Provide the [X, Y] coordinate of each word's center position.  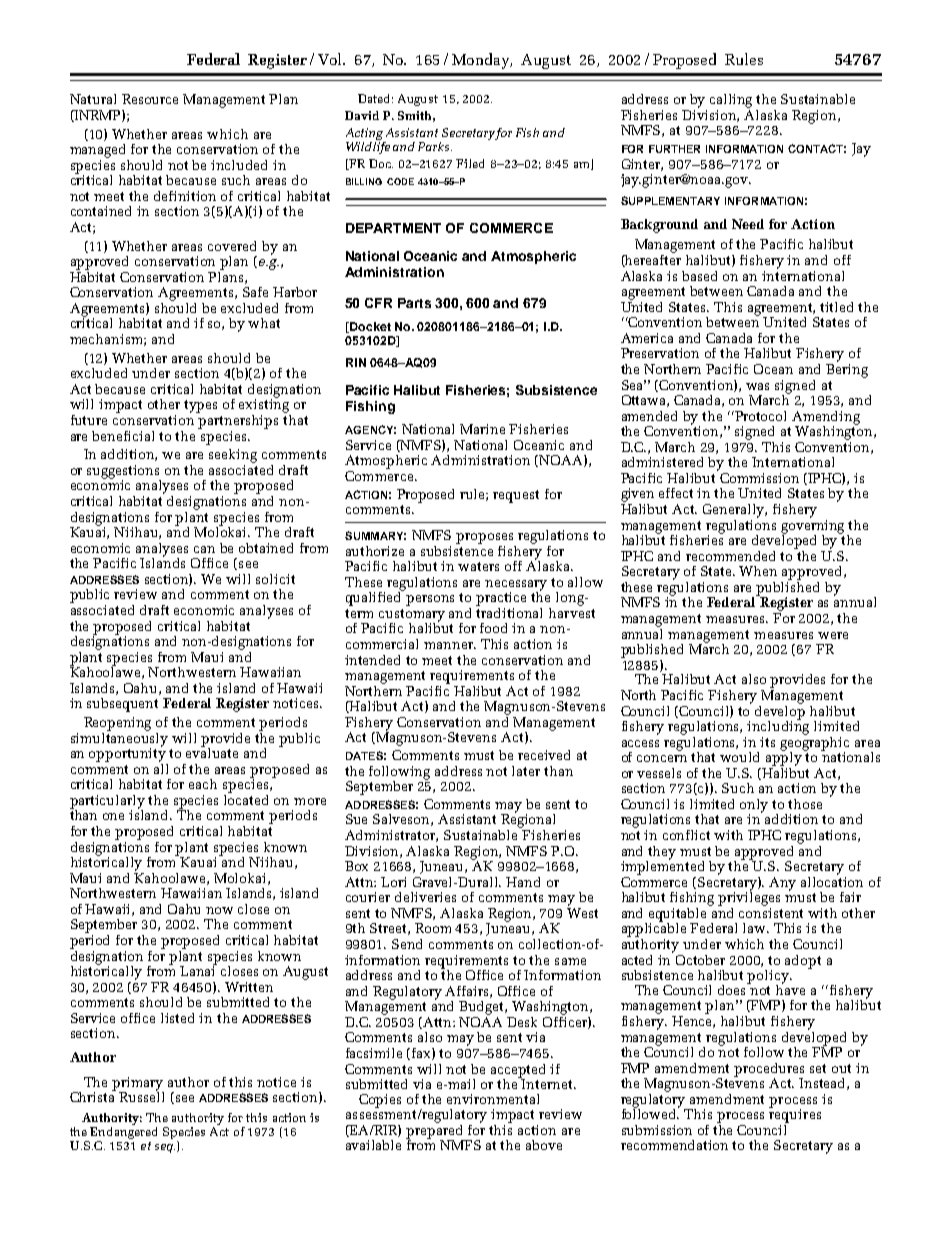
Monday [481, 61]
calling [731, 101]
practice [501, 599]
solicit [275, 579]
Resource [150, 99]
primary [138, 1085]
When [758, 571]
